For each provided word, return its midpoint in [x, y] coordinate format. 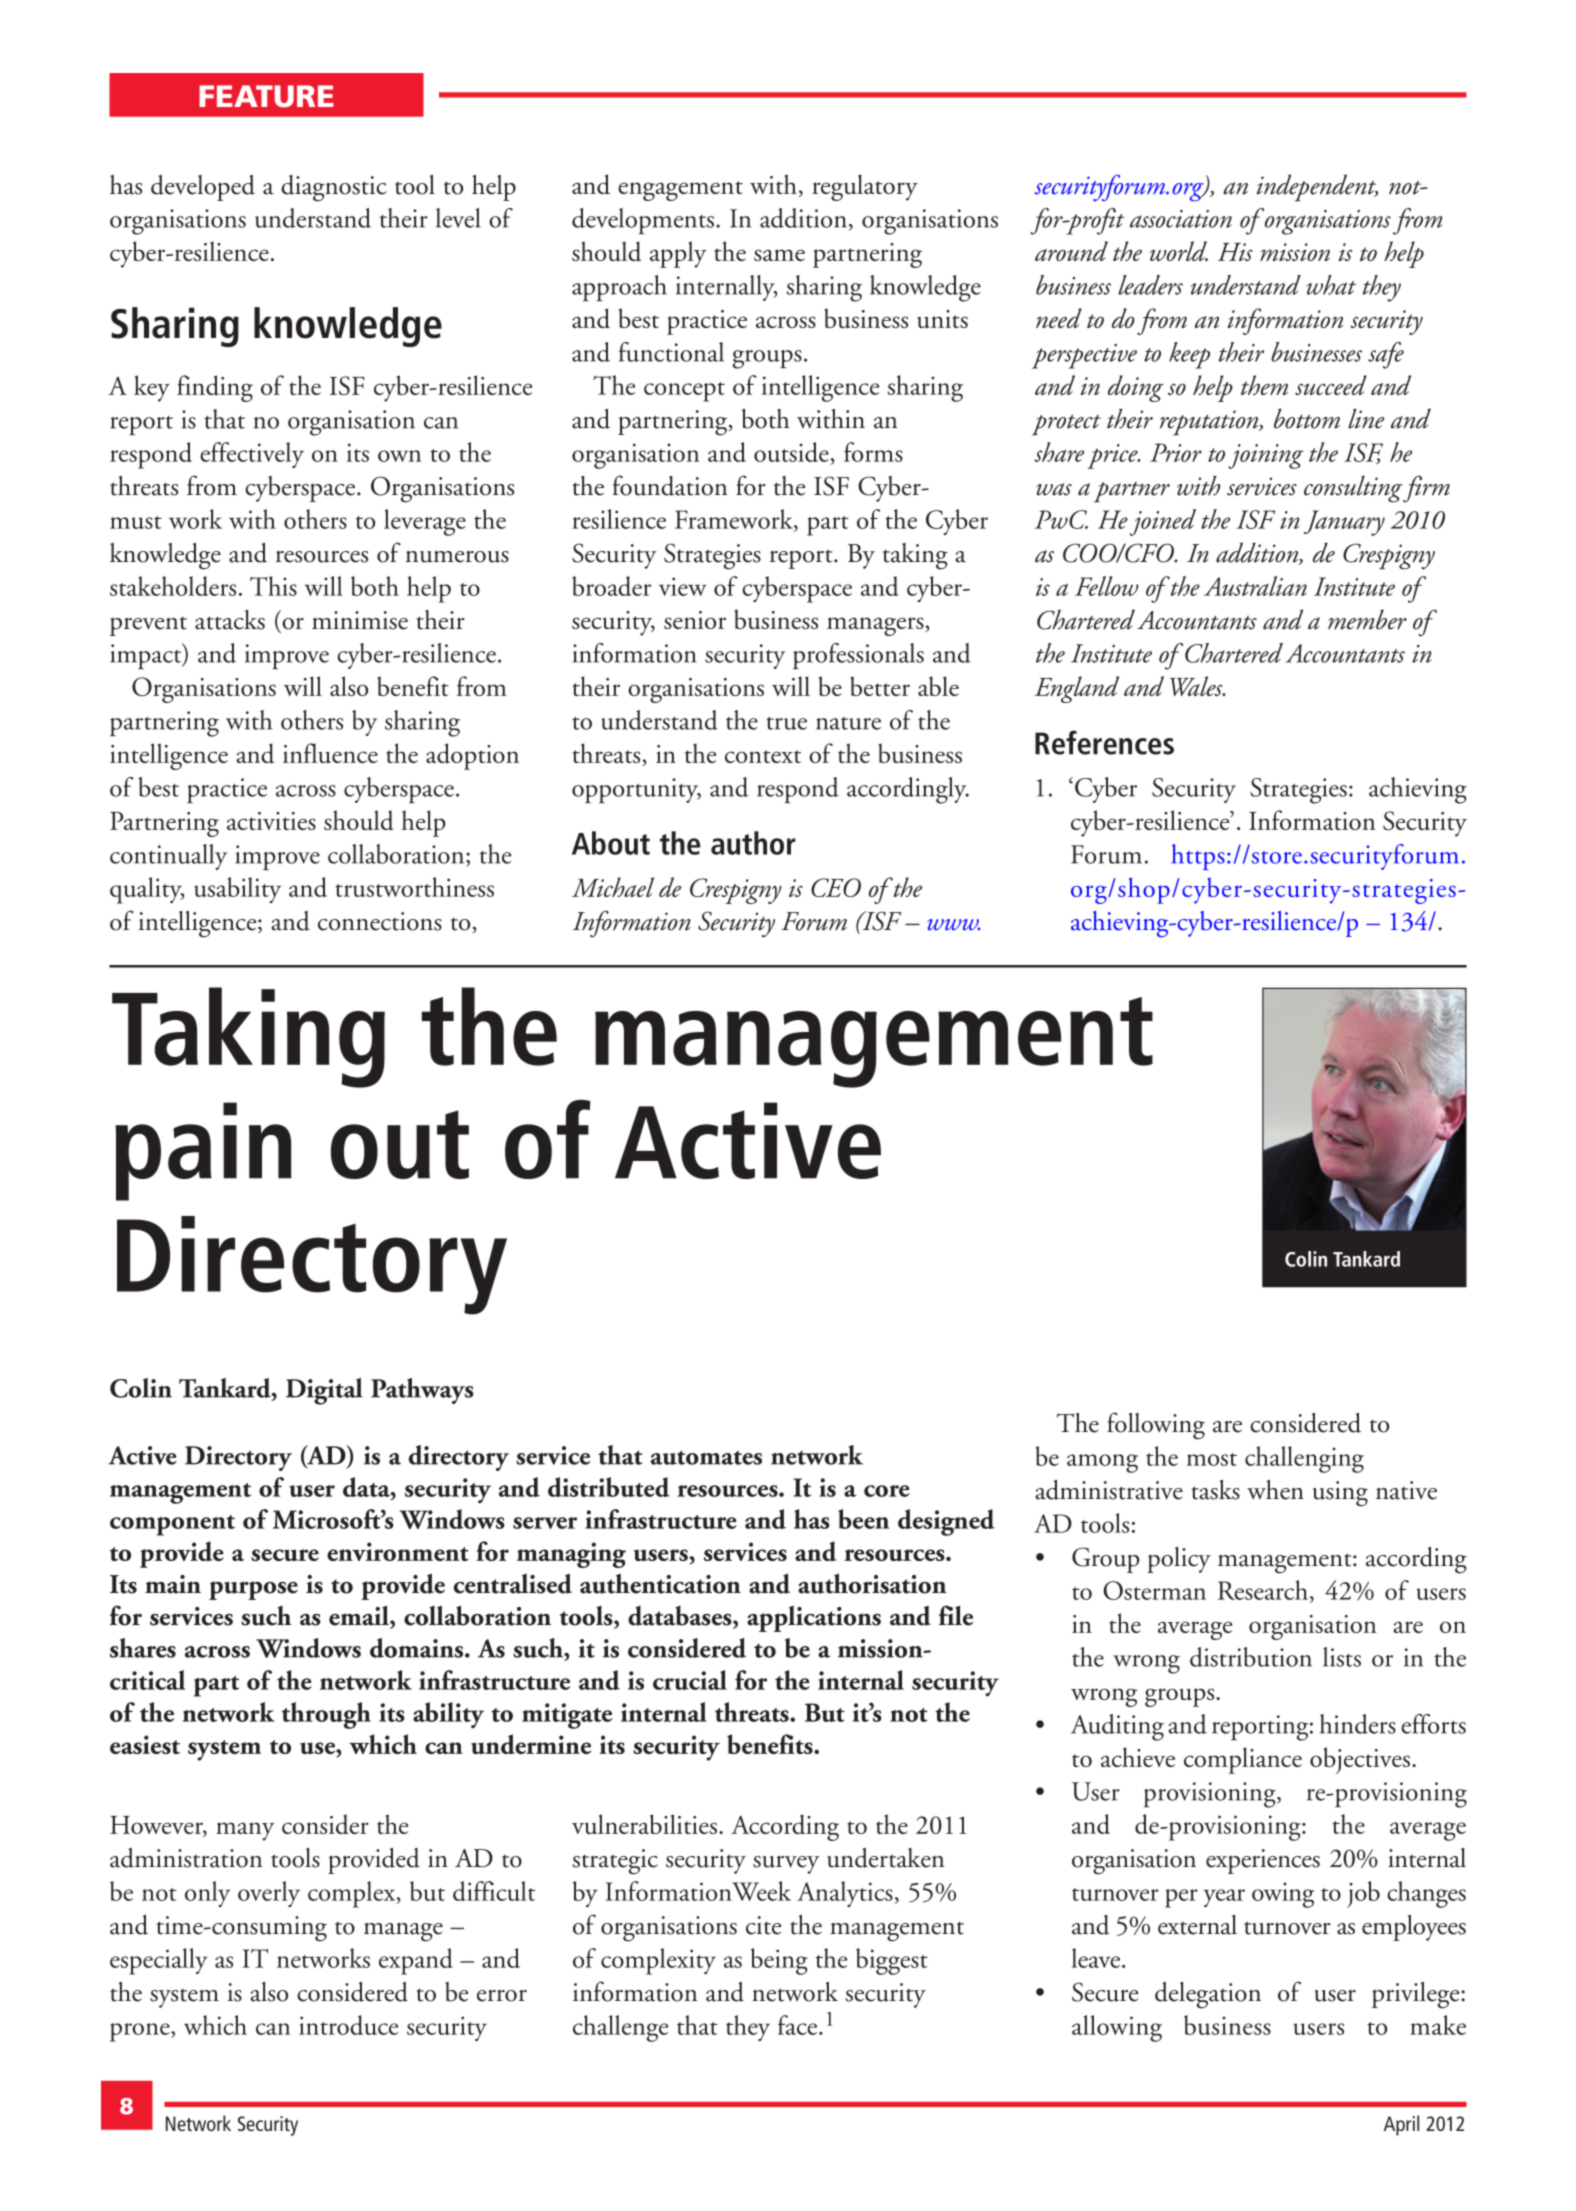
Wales [1197, 686]
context [763, 756]
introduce [348, 2025]
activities [271, 821]
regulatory [865, 187]
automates [706, 1457]
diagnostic [334, 188]
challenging [1304, 1459]
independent [1317, 188]
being [779, 1961]
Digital [324, 1391]
